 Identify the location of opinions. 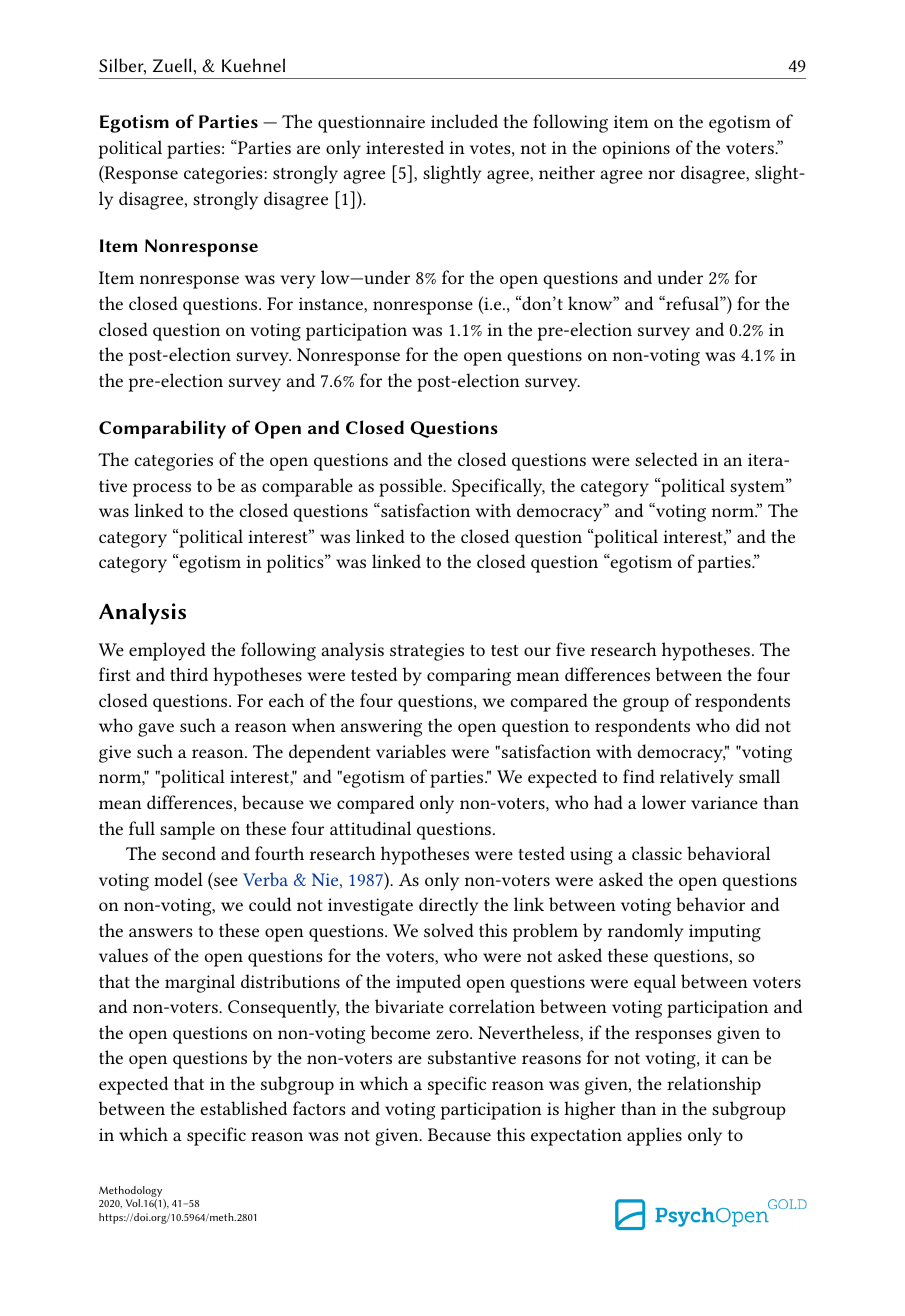
(636, 150).
